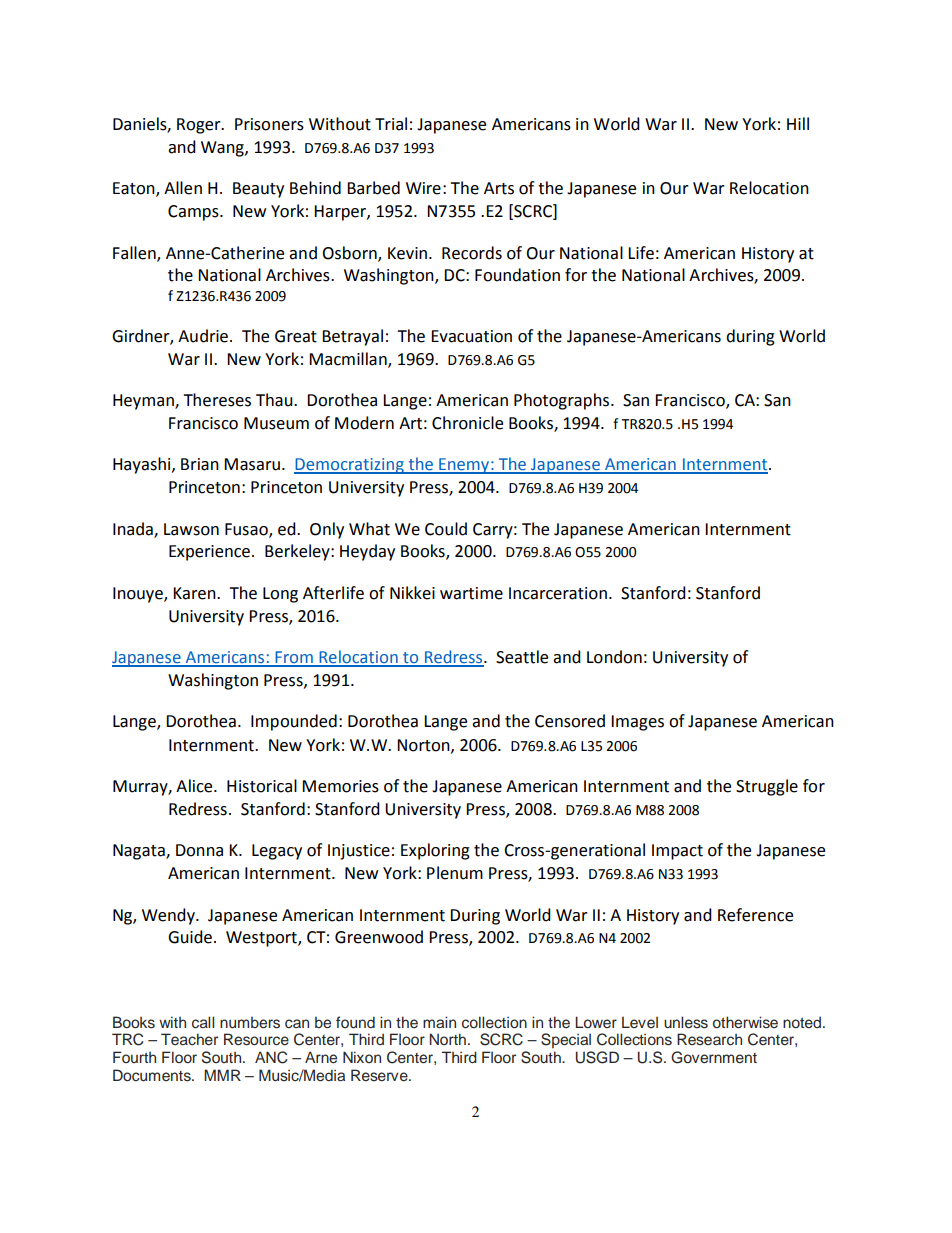 The height and width of the screenshot is (1233, 952). Describe the element at coordinates (677, 852) in the screenshot. I see `Impact` at that location.
